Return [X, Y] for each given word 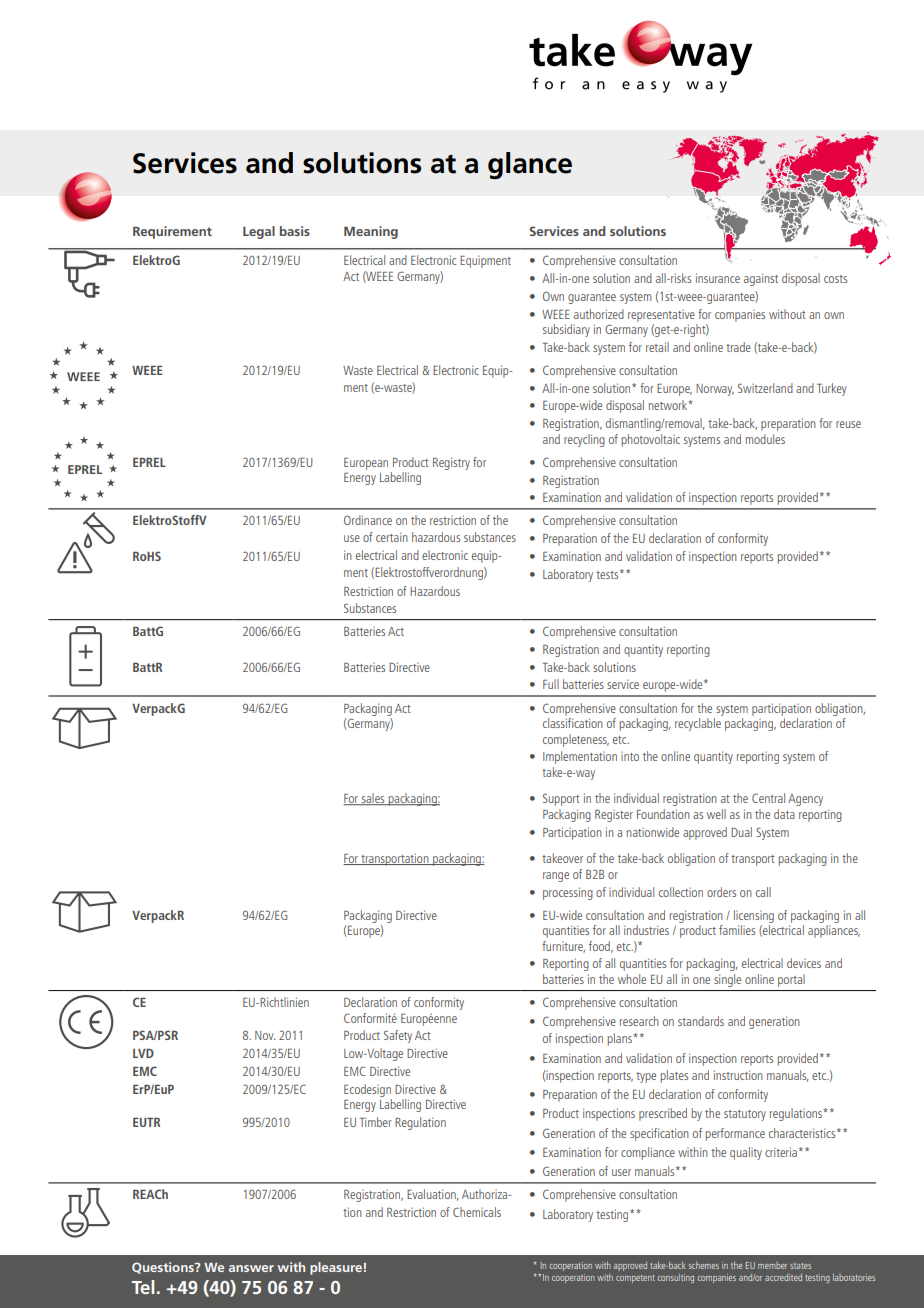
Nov [265, 1035]
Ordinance [368, 520]
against [761, 279]
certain [392, 537]
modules [765, 439]
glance [530, 166]
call [763, 892]
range [556, 877]
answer [251, 1268]
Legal [259, 232]
